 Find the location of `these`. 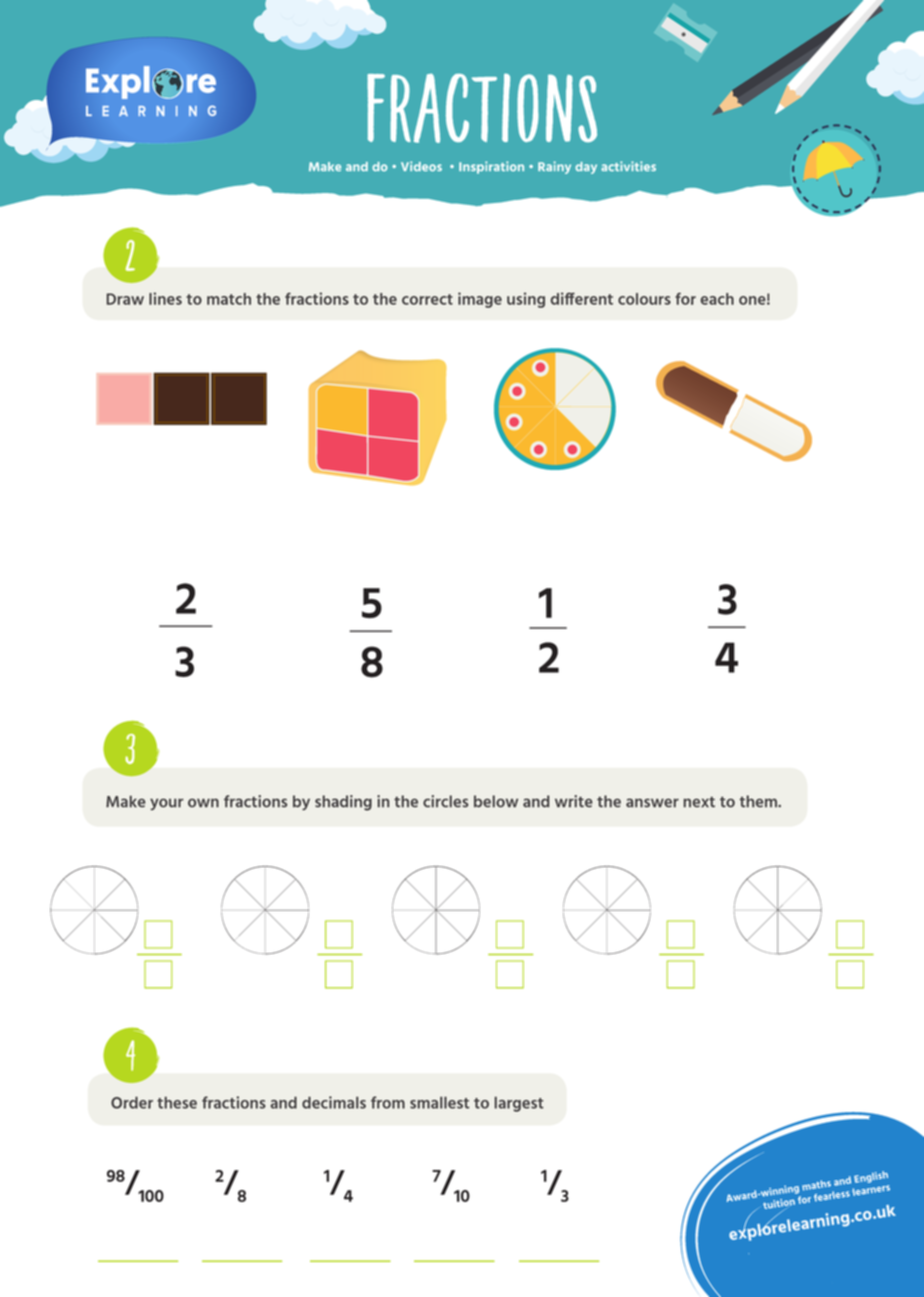

these is located at coordinates (177, 1102).
